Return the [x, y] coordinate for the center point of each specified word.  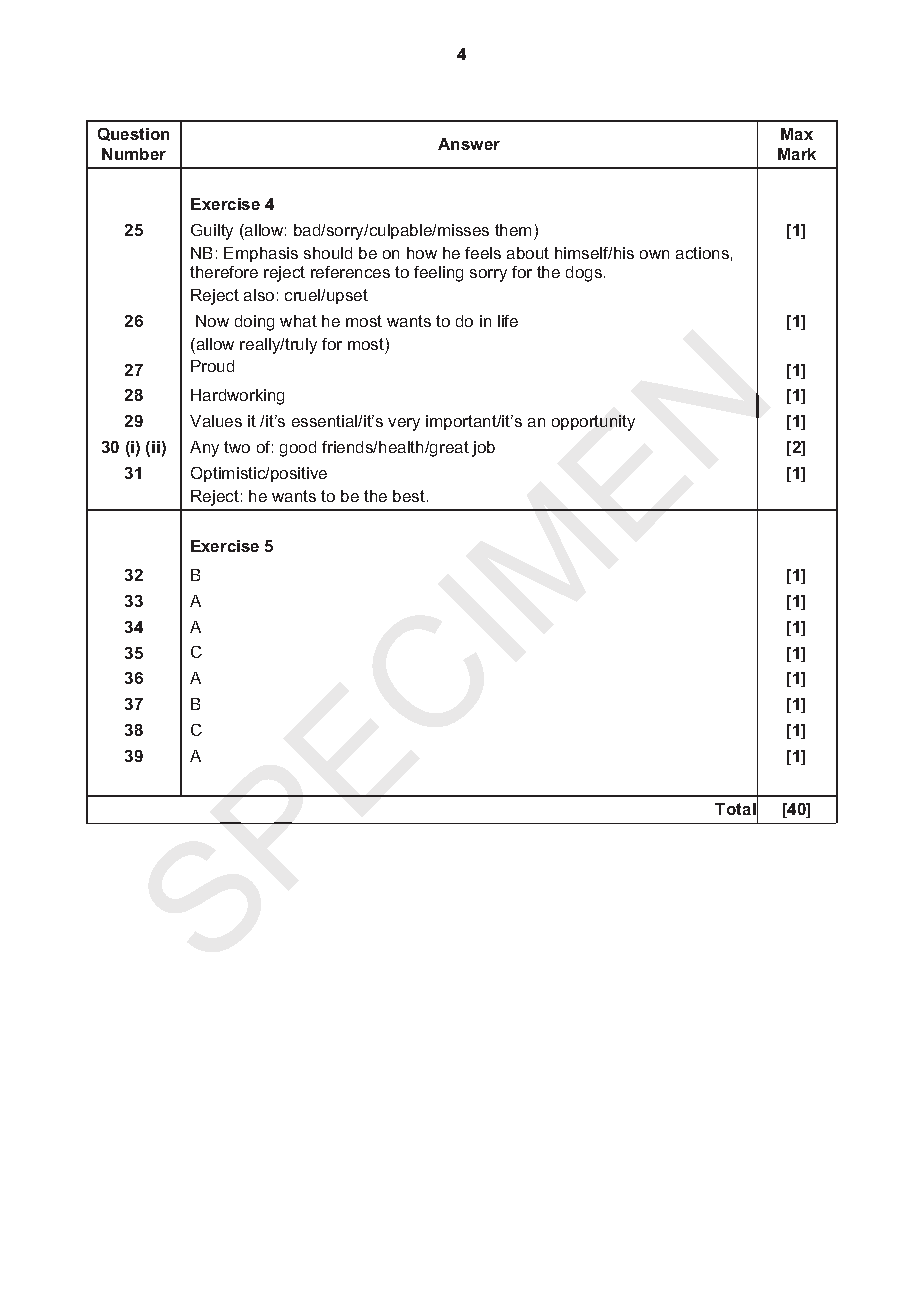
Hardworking [237, 397]
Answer [469, 144]
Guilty [212, 232]
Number [134, 154]
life [508, 321]
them [513, 230]
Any [204, 449]
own [654, 254]
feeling [438, 274]
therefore [224, 272]
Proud [212, 366]
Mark [797, 154]
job [483, 449]
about [528, 253]
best [410, 496]
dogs [584, 274]
